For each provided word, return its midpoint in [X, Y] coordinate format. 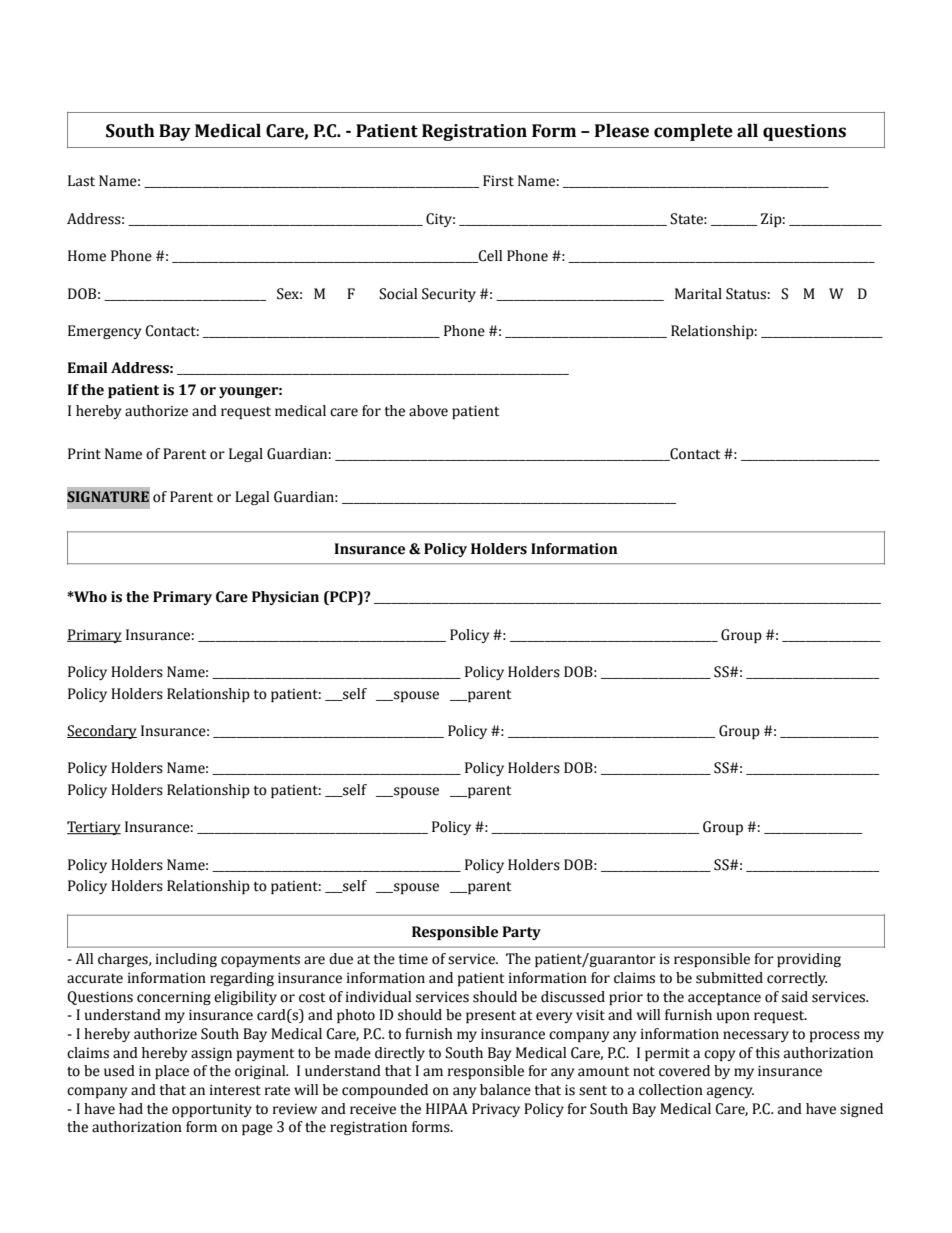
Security [449, 295]
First [498, 181]
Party [521, 933]
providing [809, 960]
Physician [285, 598]
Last [81, 181]
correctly [797, 979]
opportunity [212, 1110]
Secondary [102, 732]
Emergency [104, 332]
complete [693, 132]
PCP [343, 598]
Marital [698, 294]
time [413, 959]
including [186, 960]
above [428, 411]
